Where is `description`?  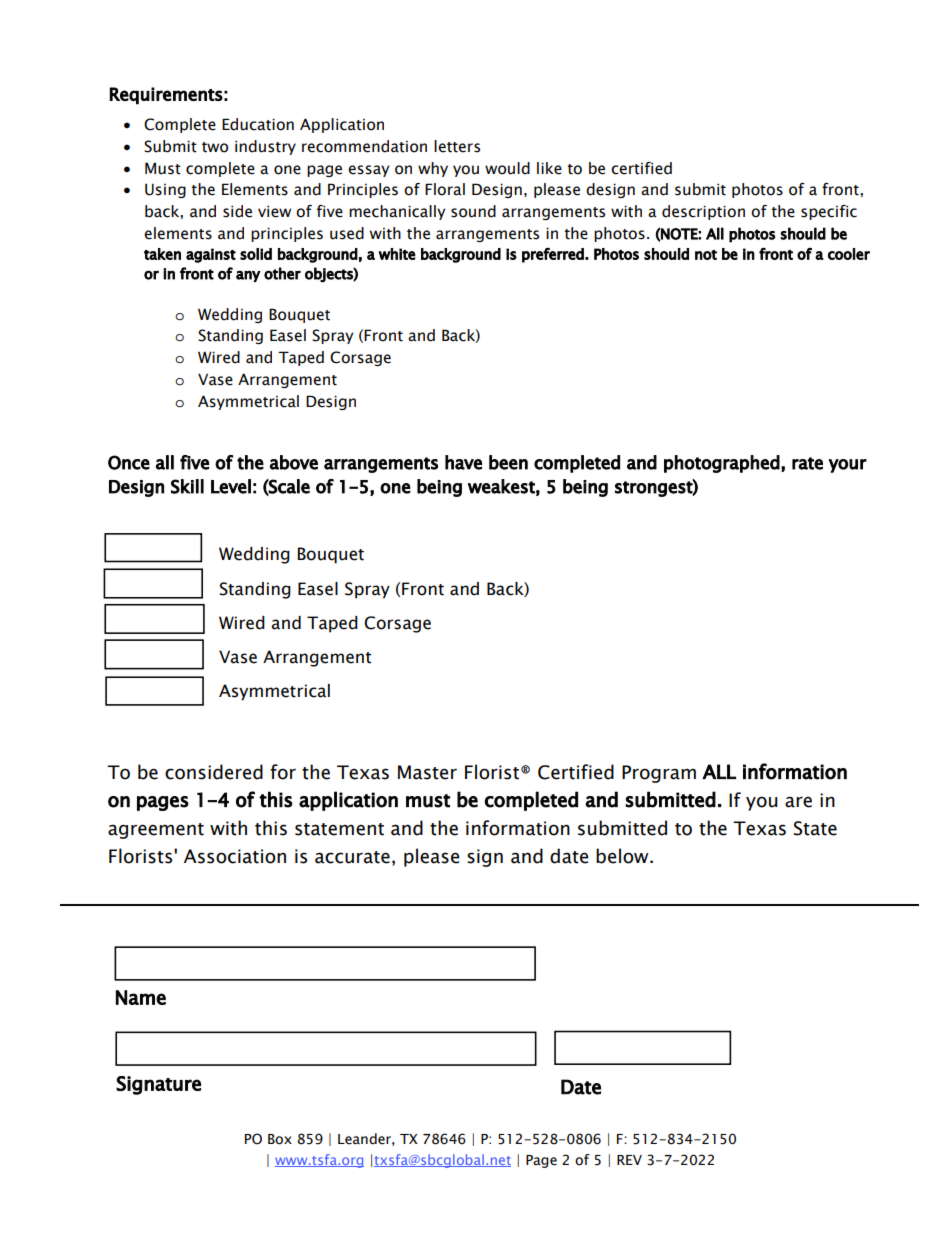
description is located at coordinates (703, 212).
